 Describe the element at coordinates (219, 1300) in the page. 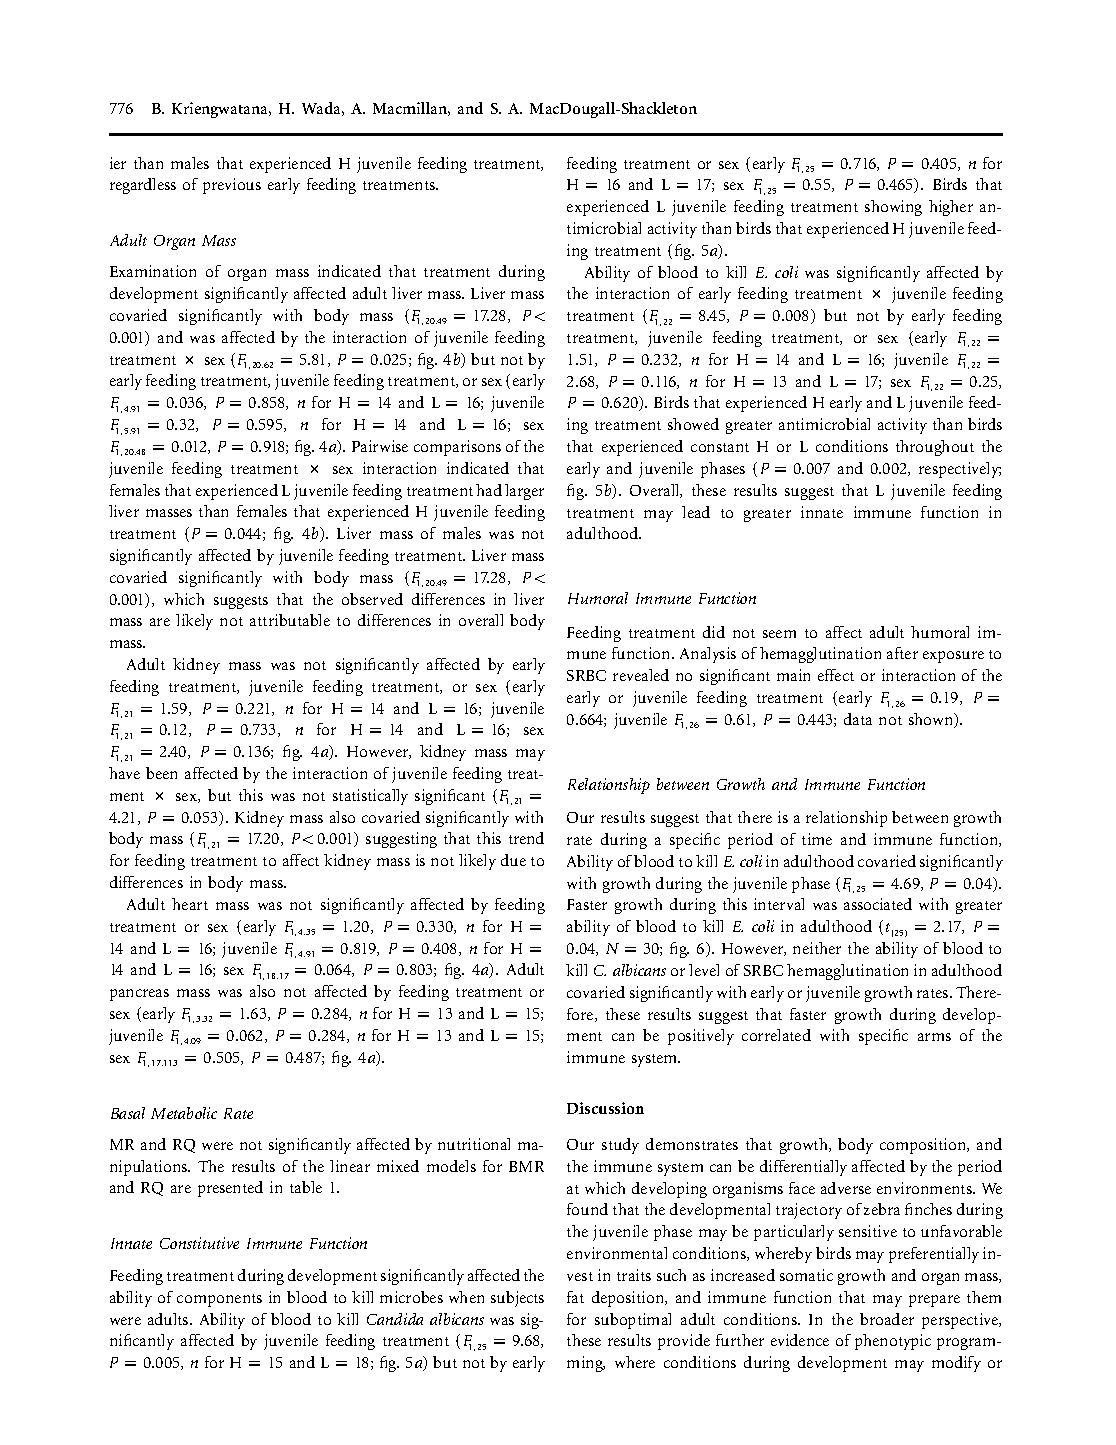

I see `components` at that location.
